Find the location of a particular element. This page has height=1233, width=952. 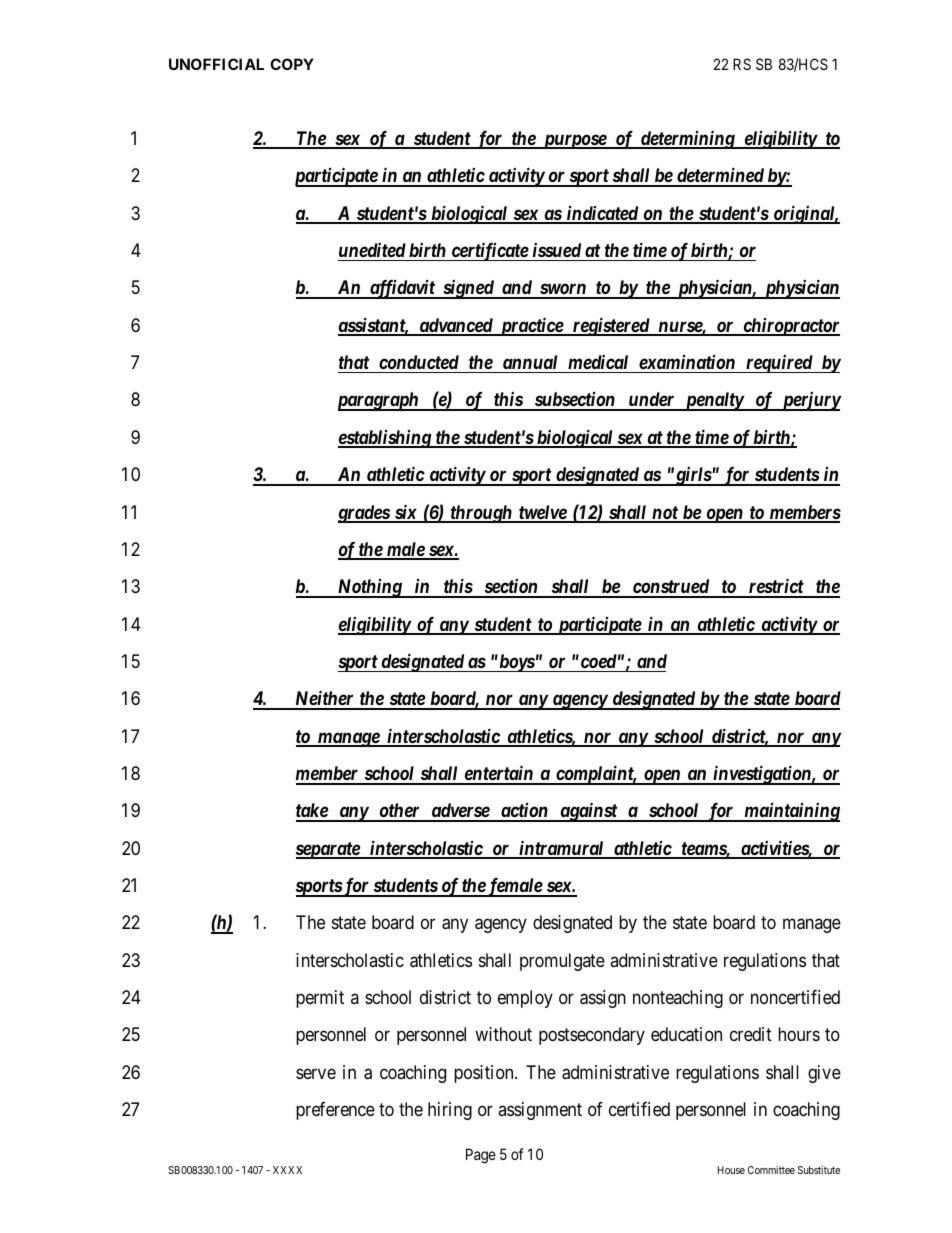

promulgate is located at coordinates (562, 962).
